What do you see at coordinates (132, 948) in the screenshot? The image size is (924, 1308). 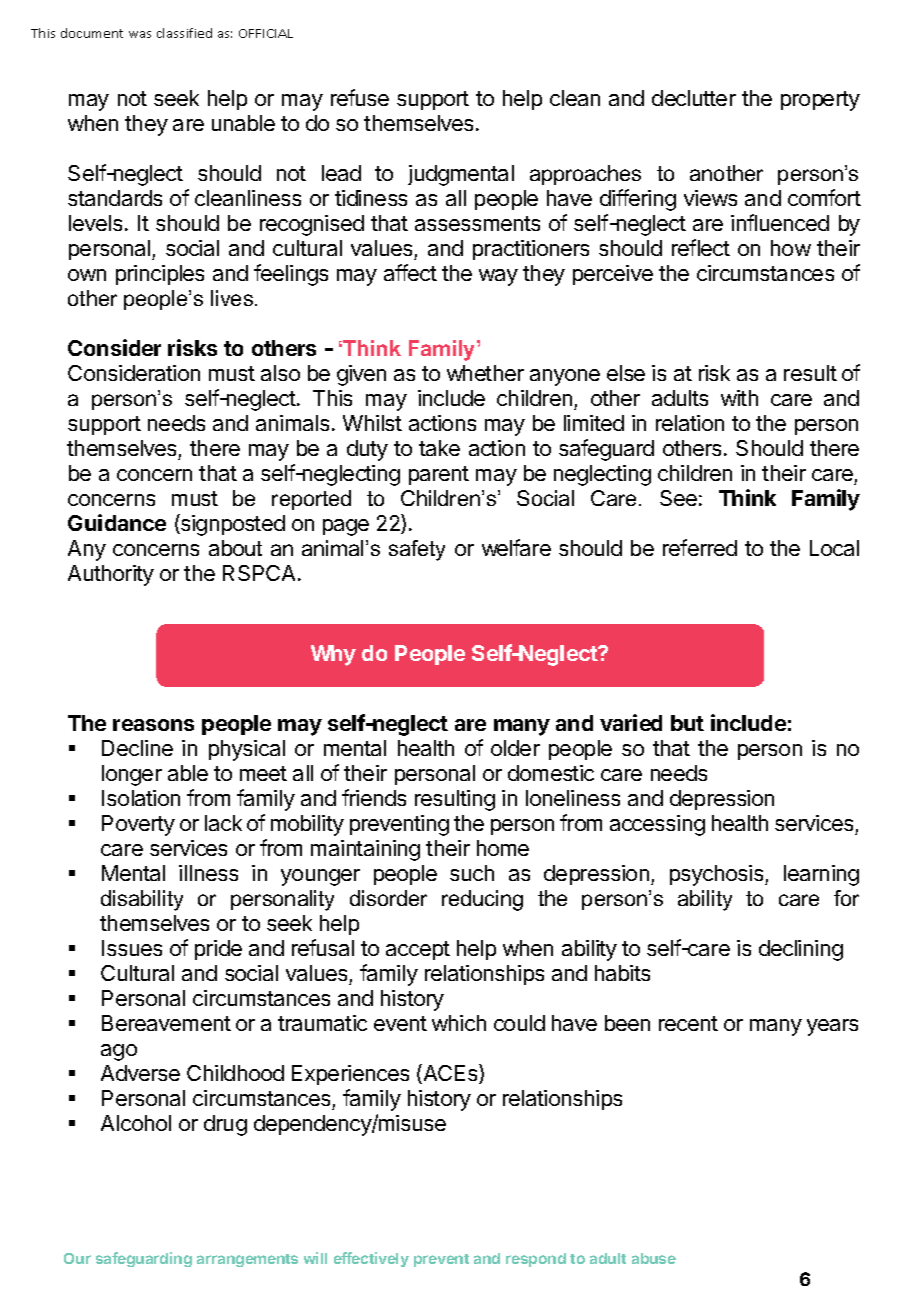 I see `Issues` at bounding box center [132, 948].
